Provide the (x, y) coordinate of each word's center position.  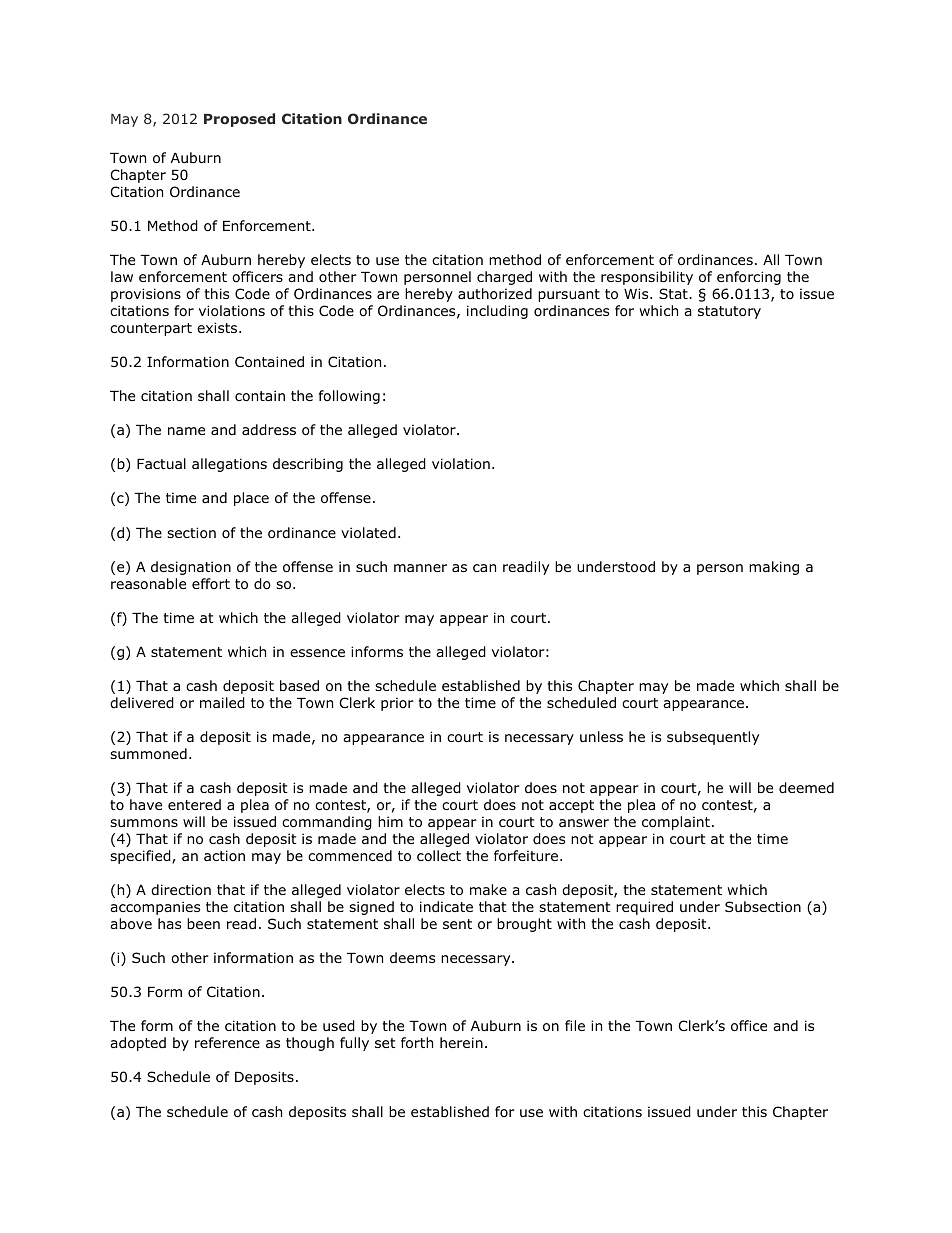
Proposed (239, 120)
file (575, 1025)
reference (227, 1042)
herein (461, 1042)
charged (504, 278)
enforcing (749, 278)
